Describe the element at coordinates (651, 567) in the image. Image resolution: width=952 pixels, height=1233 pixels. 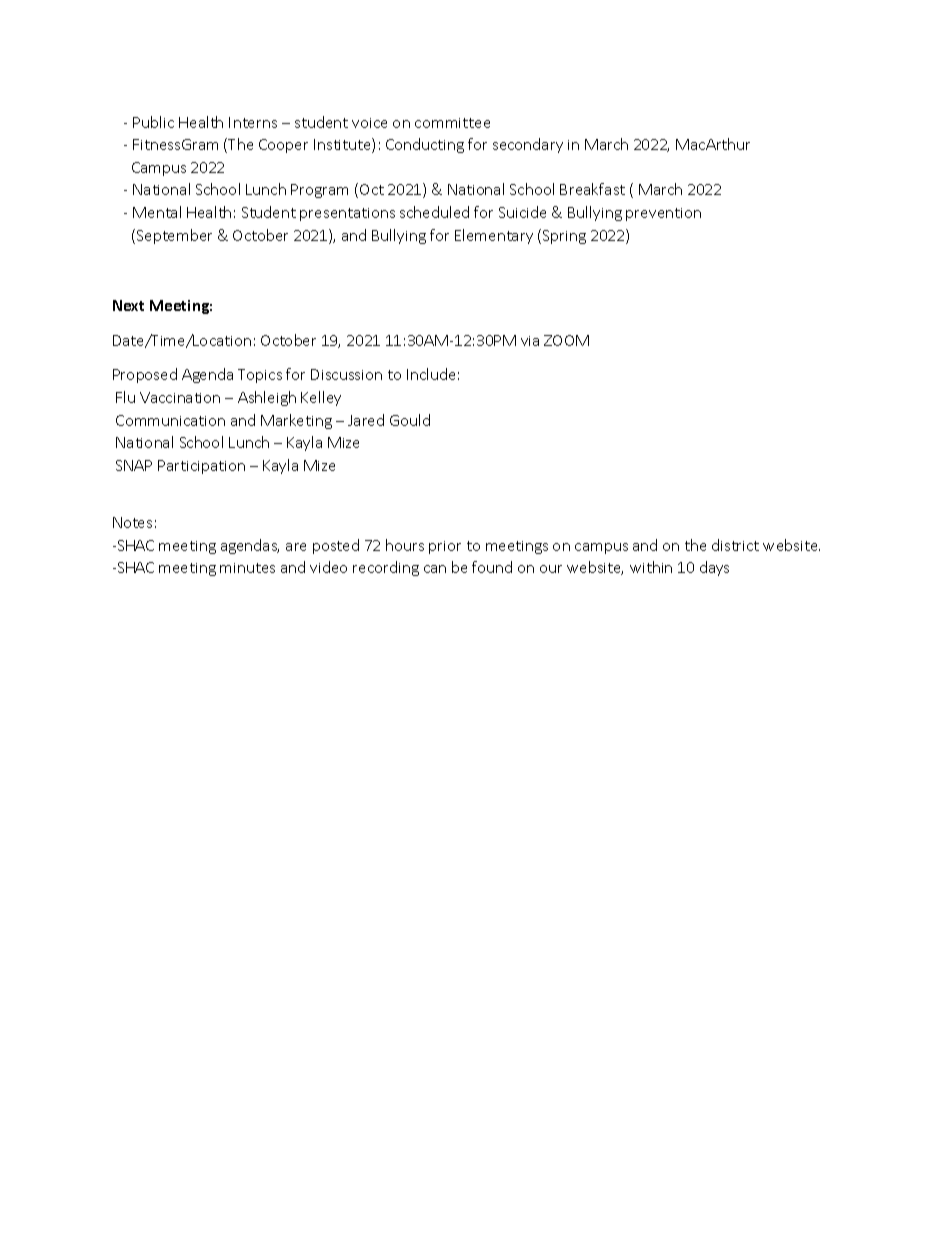
I see `within` at that location.
